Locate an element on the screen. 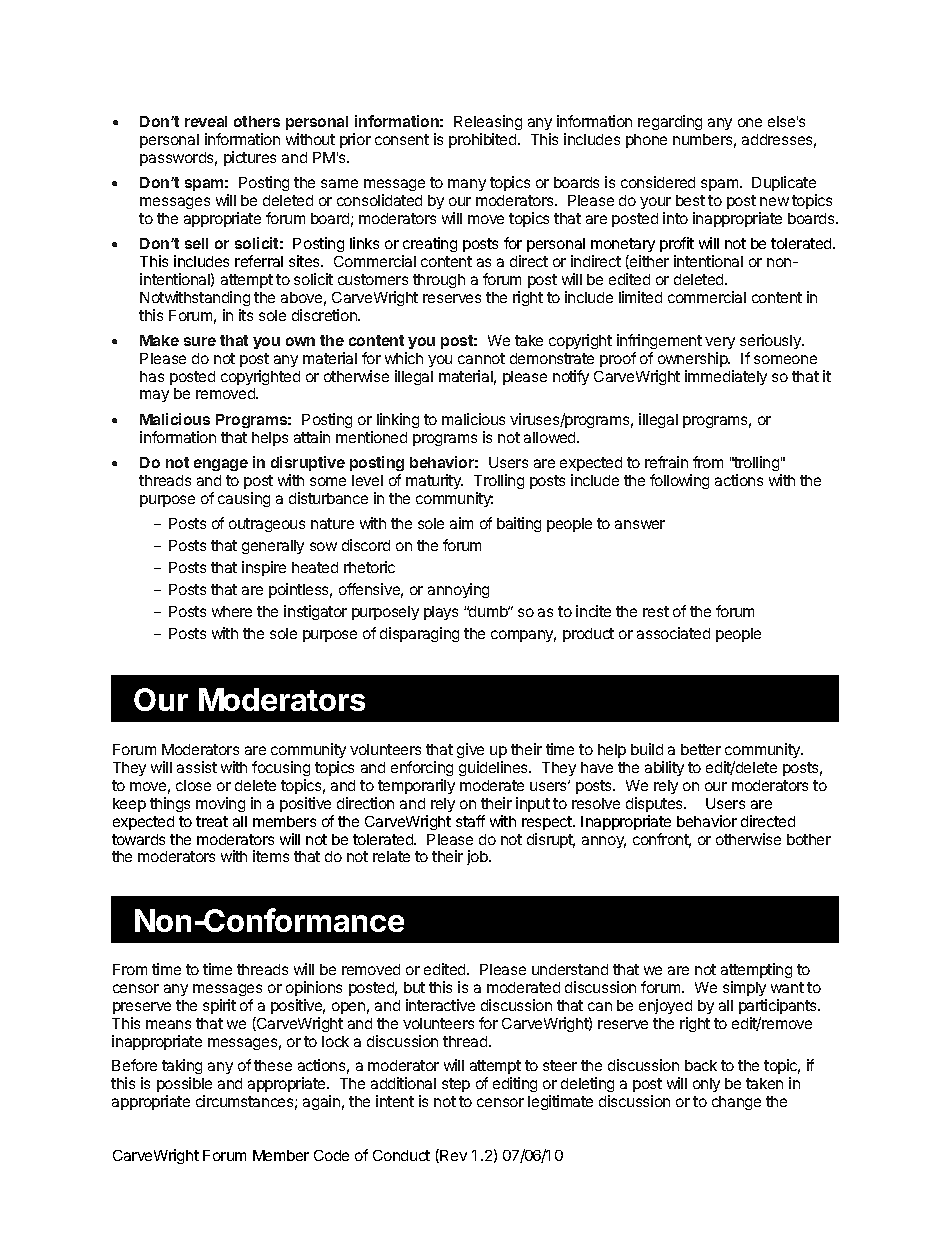 This screenshot has width=952, height=1233. step is located at coordinates (456, 1085).
